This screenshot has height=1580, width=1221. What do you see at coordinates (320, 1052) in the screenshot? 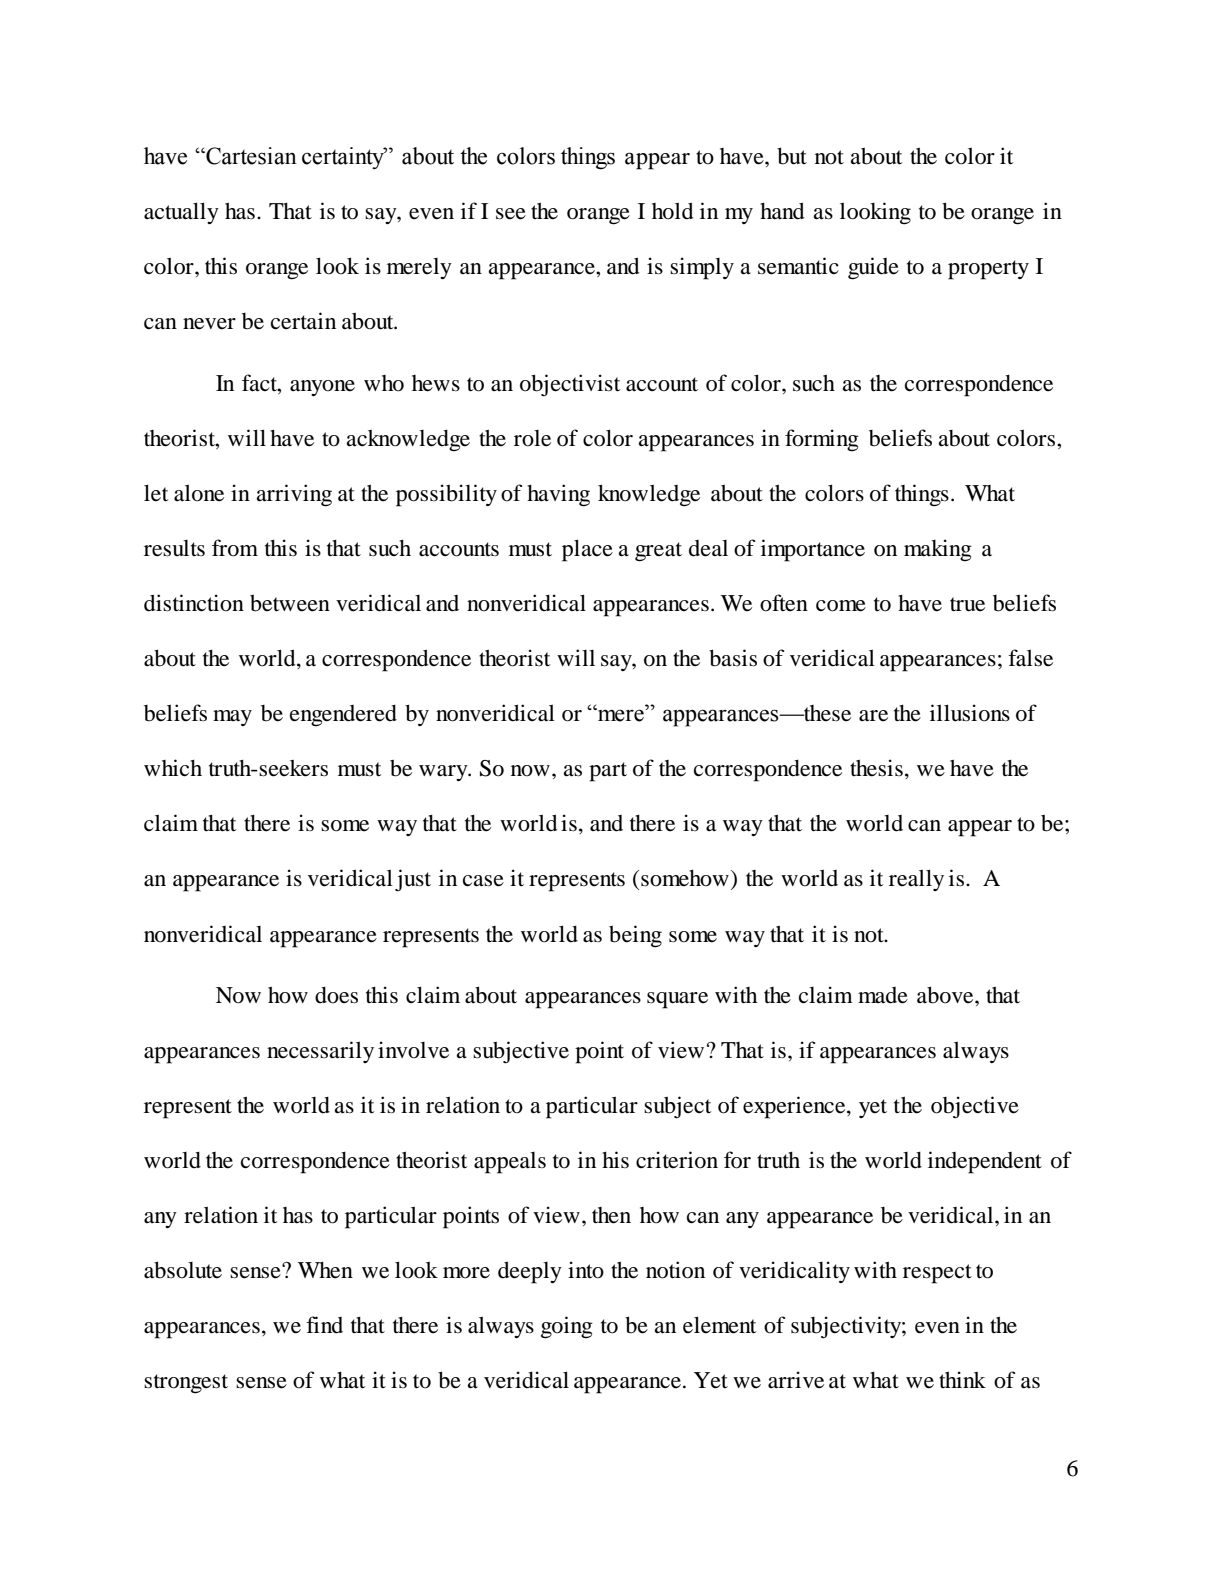
I see `necessarily` at bounding box center [320, 1052].
